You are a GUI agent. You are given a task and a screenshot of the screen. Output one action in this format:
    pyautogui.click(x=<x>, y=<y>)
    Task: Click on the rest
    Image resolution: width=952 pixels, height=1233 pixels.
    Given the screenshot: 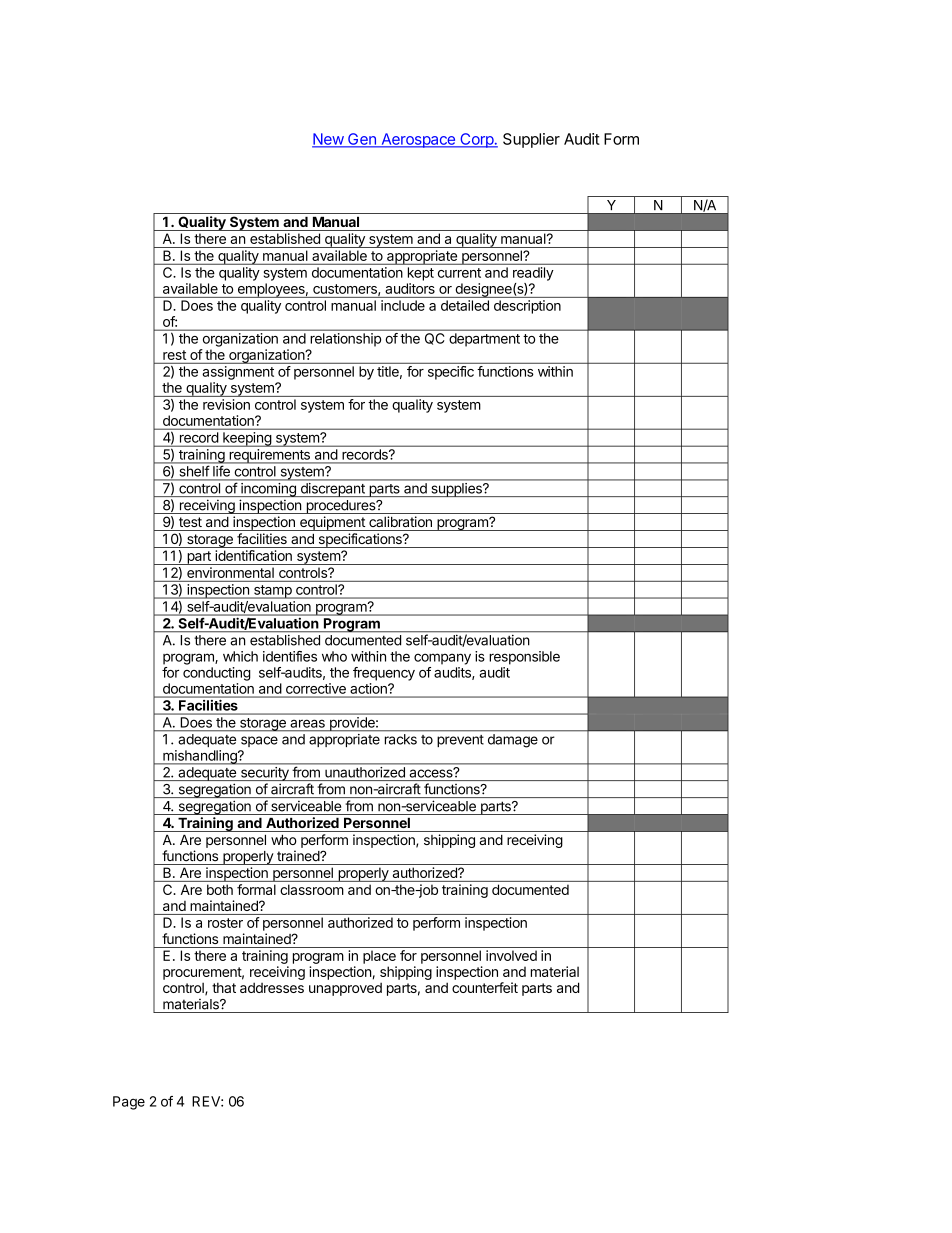 What is the action you would take?
    pyautogui.click(x=174, y=355)
